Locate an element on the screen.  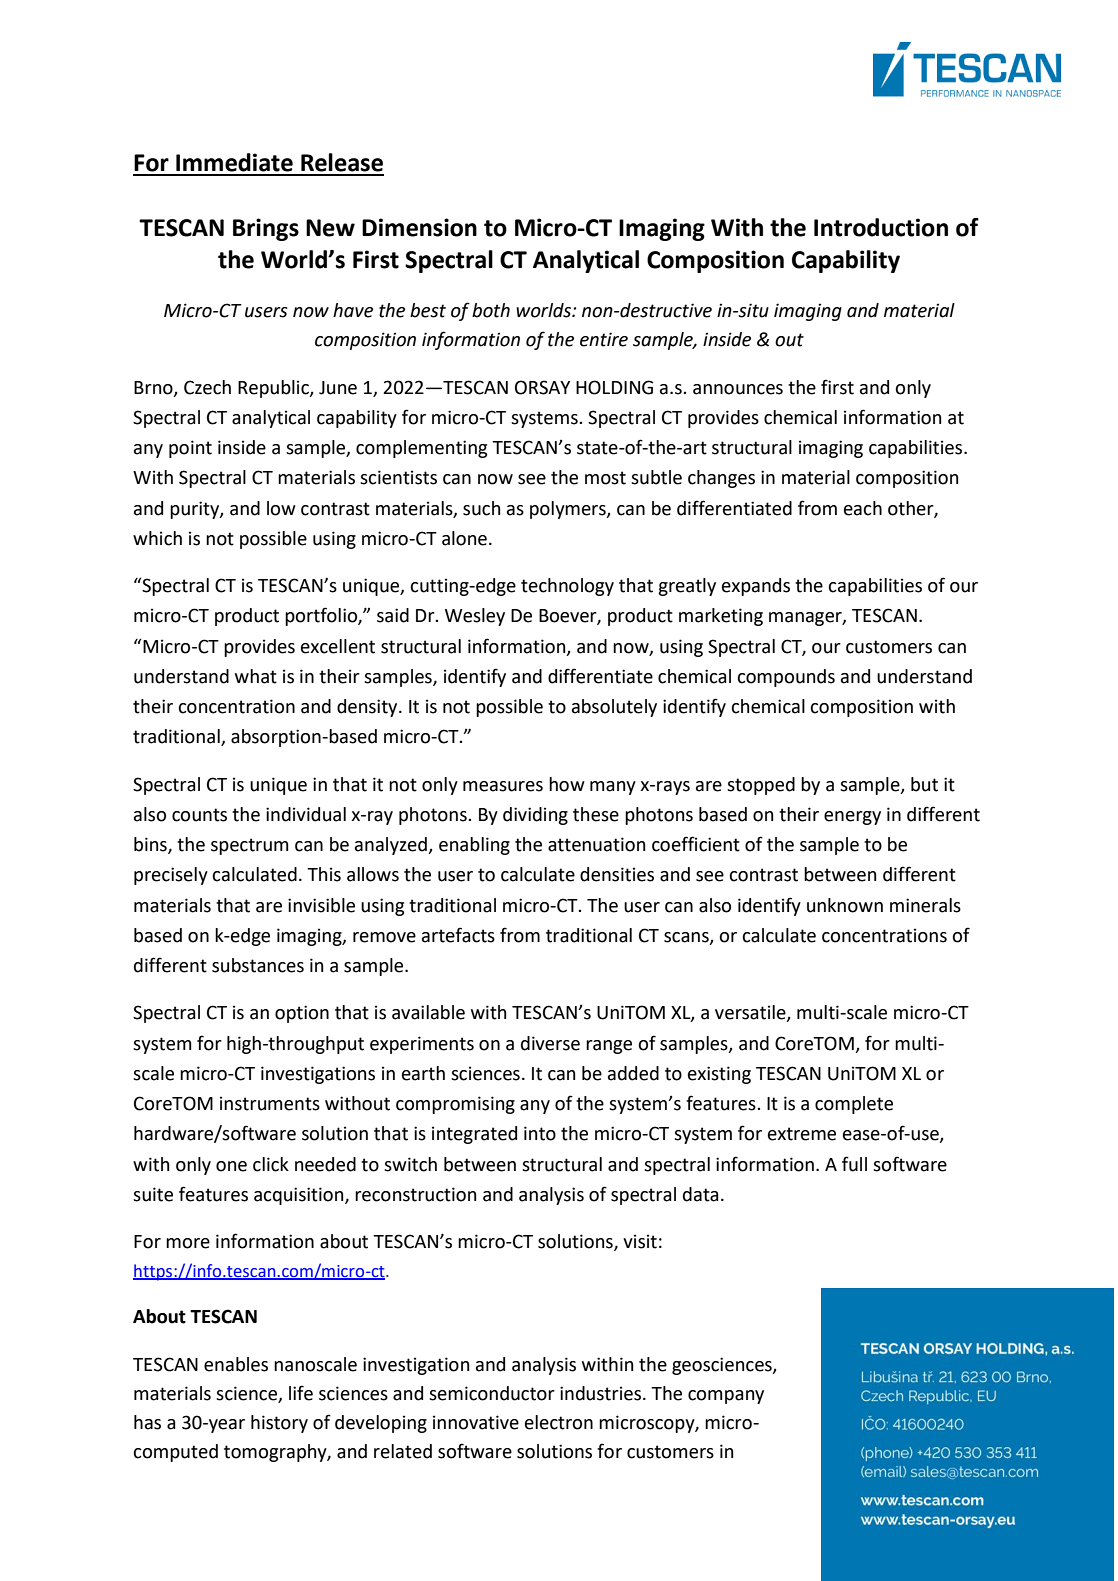
each is located at coordinates (863, 508).
